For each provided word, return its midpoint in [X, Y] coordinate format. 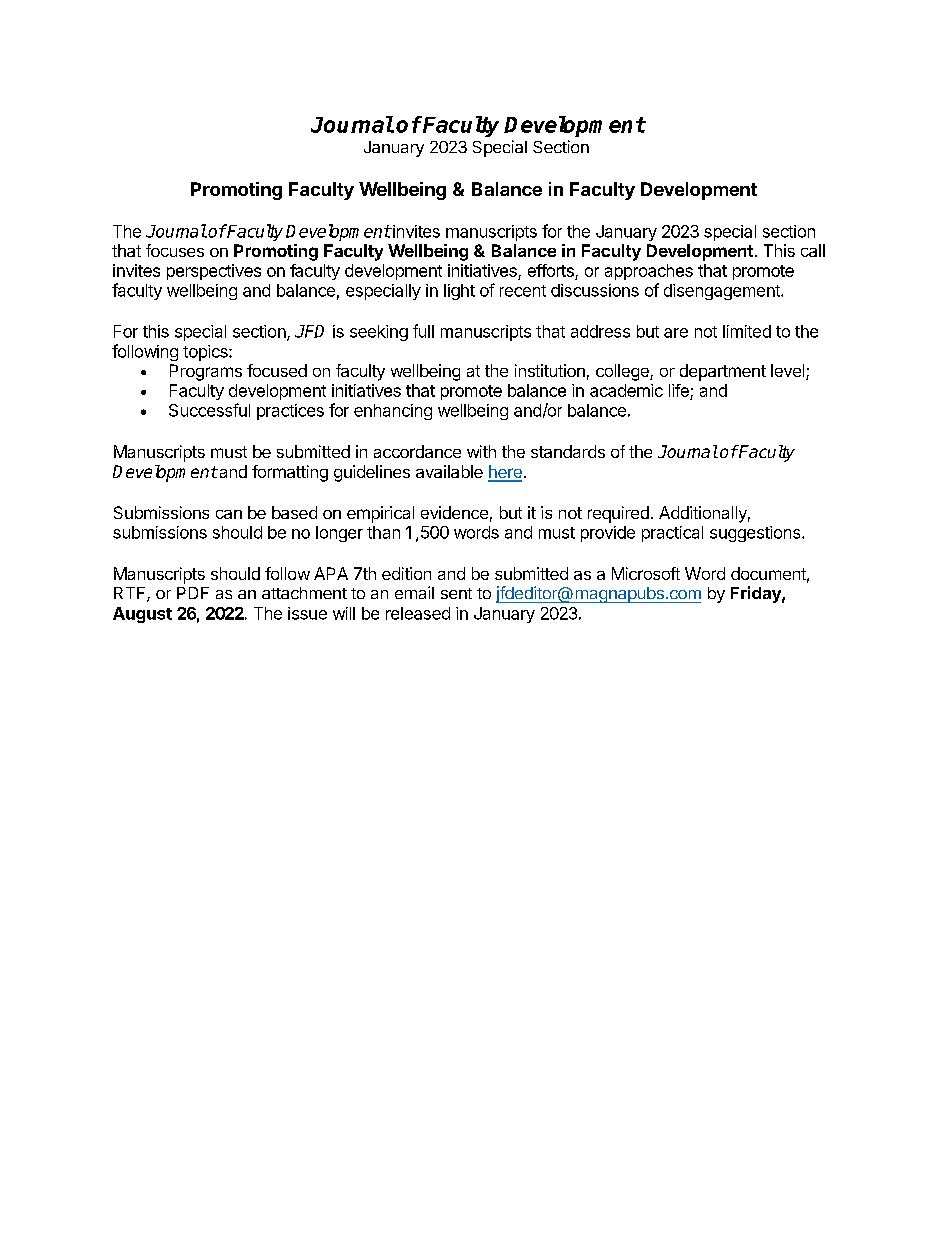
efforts [551, 270]
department [723, 372]
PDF [193, 593]
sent [456, 593]
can [229, 514]
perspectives [214, 272]
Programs [206, 372]
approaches [649, 272]
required [618, 514]
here [505, 473]
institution [550, 370]
